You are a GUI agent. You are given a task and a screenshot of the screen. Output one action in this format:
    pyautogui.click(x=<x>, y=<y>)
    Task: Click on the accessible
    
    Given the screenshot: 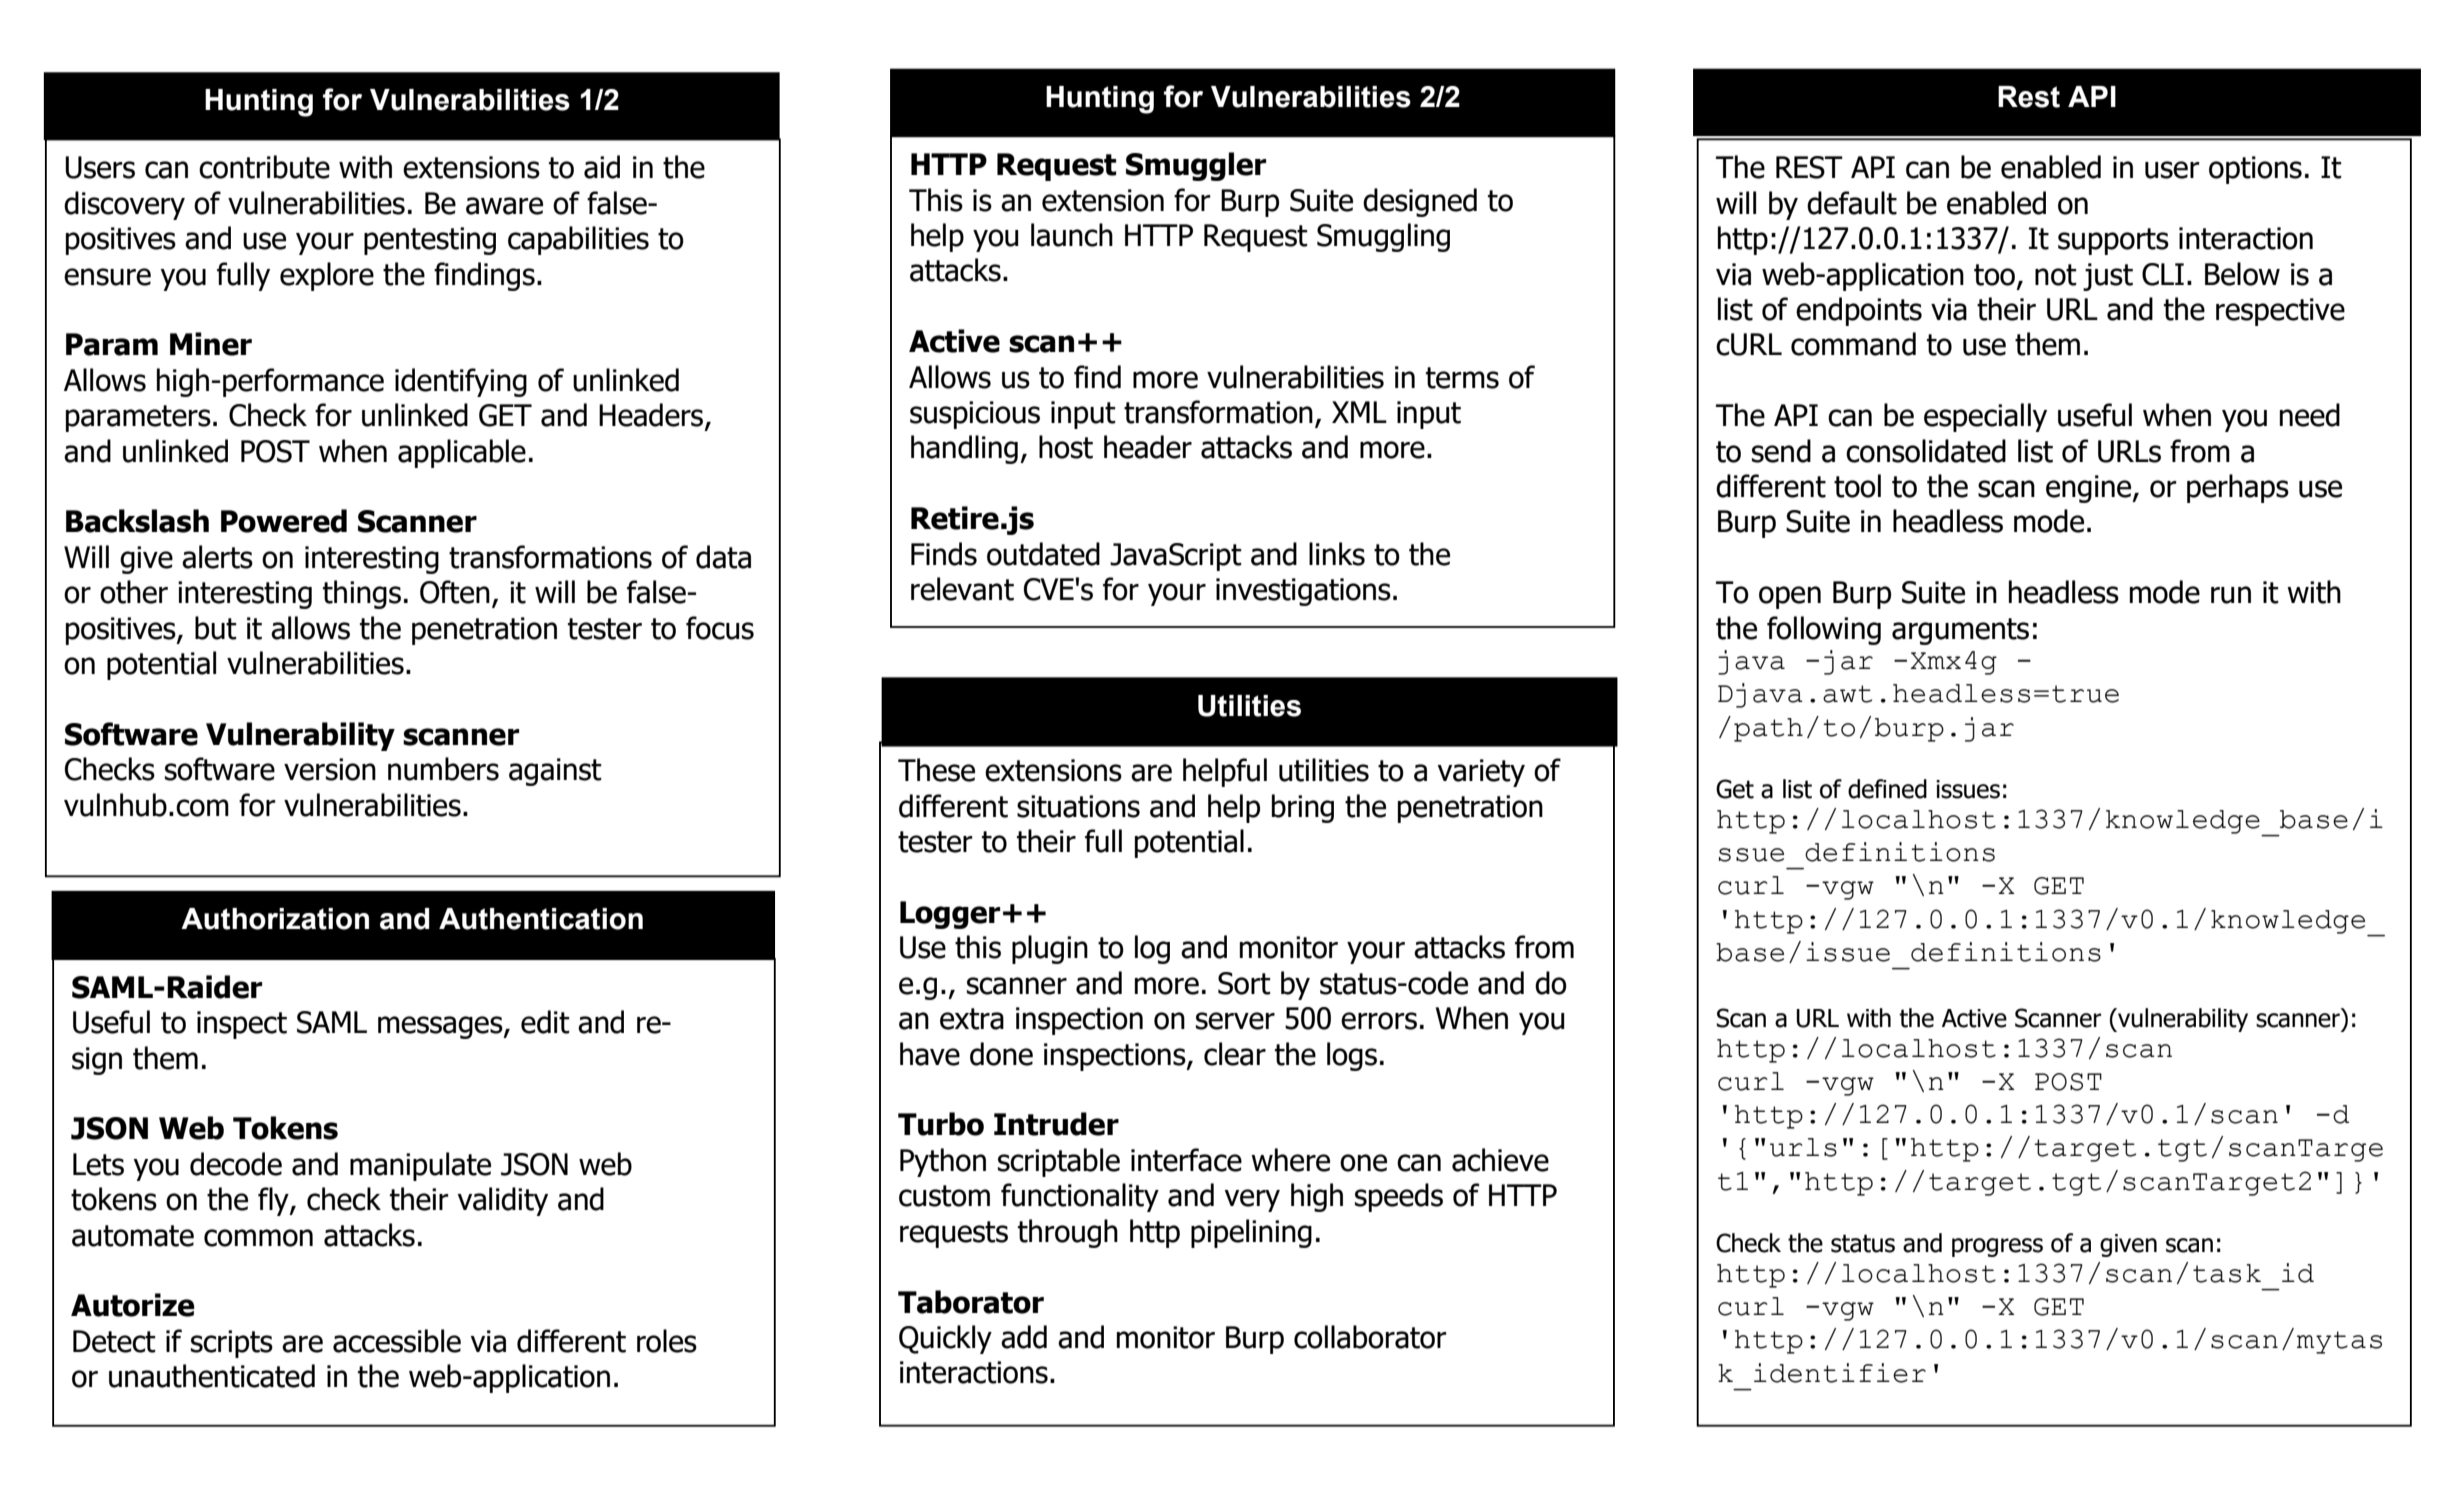 What is the action you would take?
    pyautogui.click(x=397, y=1341)
